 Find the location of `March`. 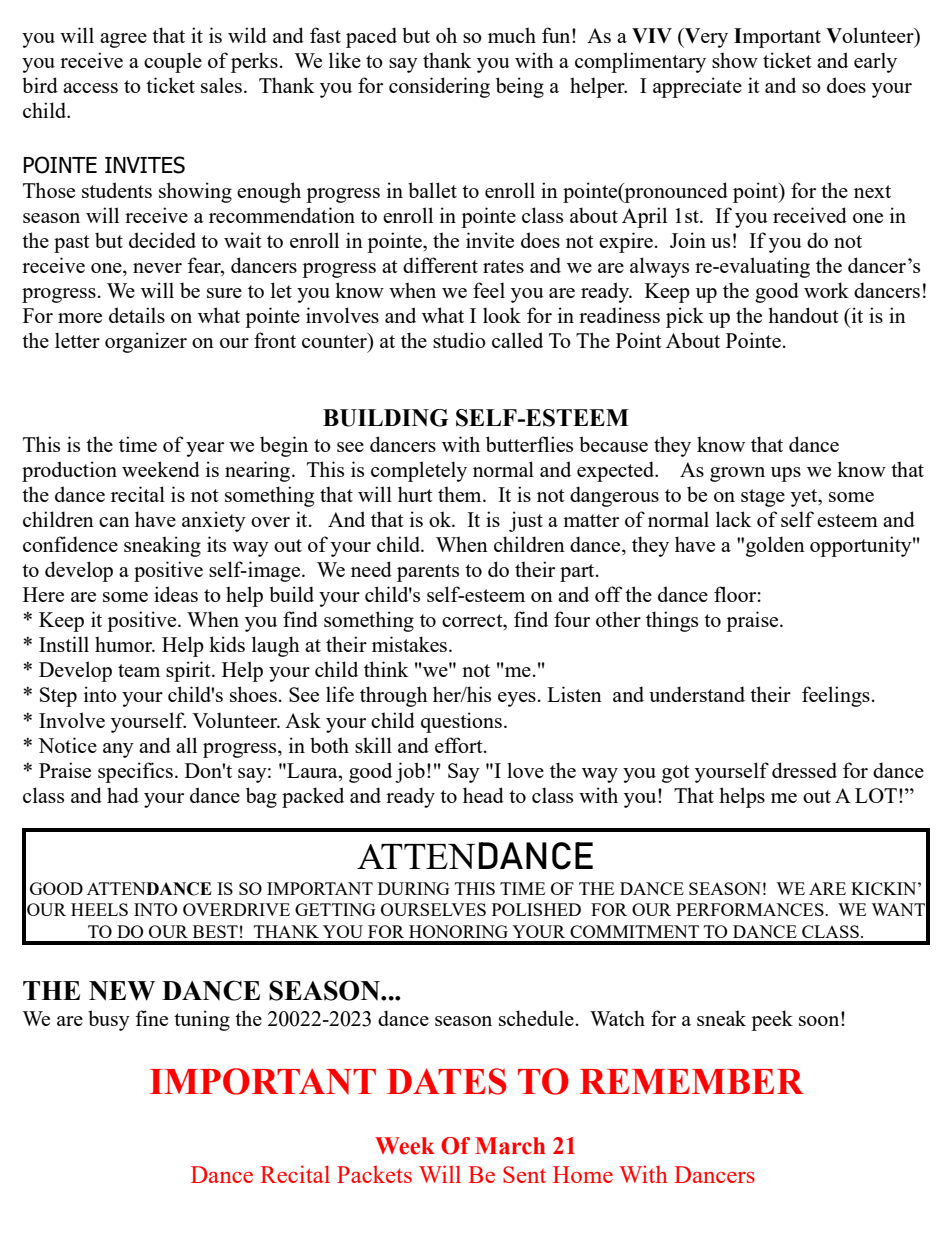

March is located at coordinates (510, 1146).
